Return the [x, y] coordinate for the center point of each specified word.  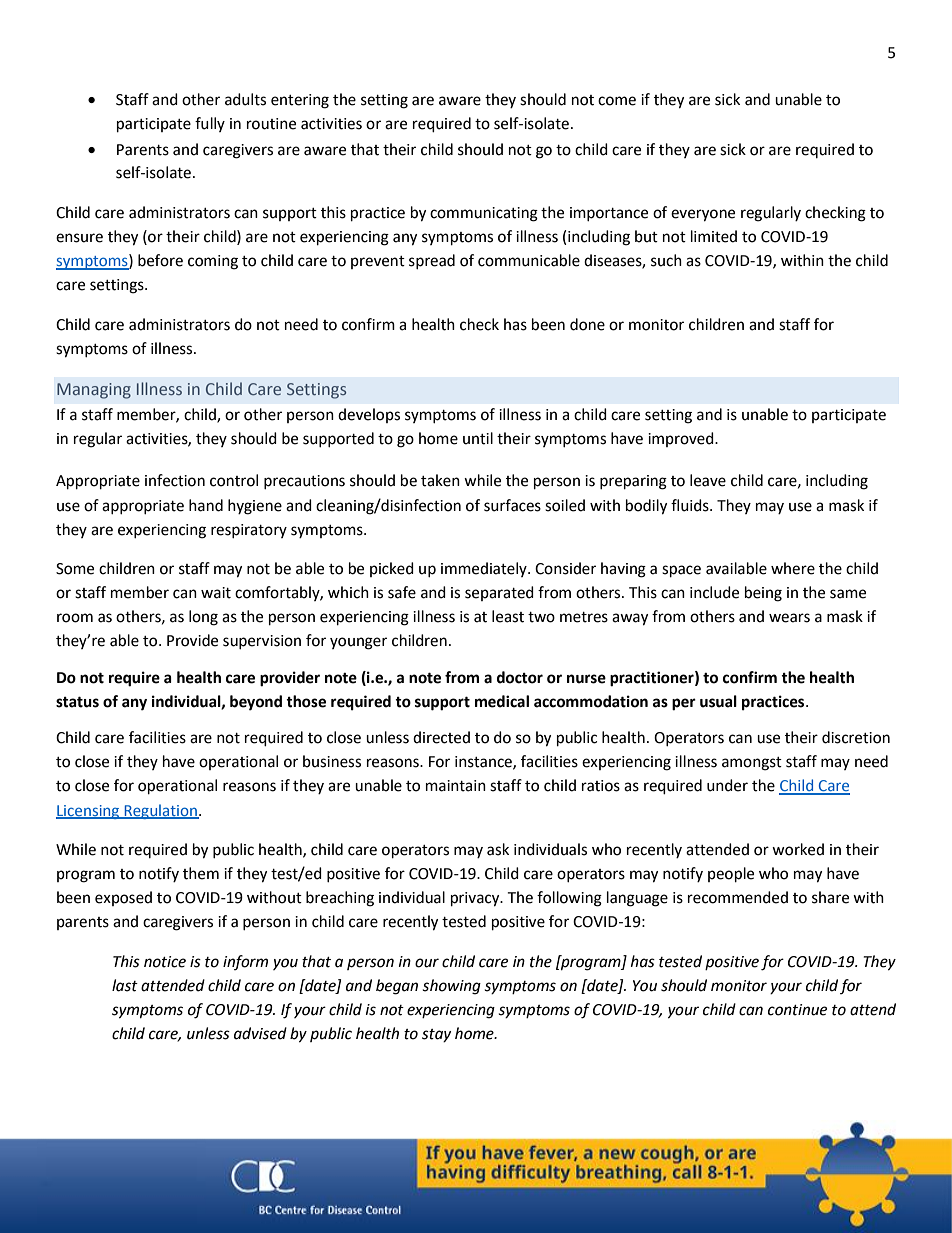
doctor [520, 677]
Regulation [160, 811]
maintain [456, 786]
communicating [484, 214]
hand [206, 505]
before [160, 260]
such [666, 260]
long [203, 618]
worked [798, 849]
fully [210, 124]
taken [440, 480]
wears [789, 618]
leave [708, 480]
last [125, 985]
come [617, 101]
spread [432, 261]
